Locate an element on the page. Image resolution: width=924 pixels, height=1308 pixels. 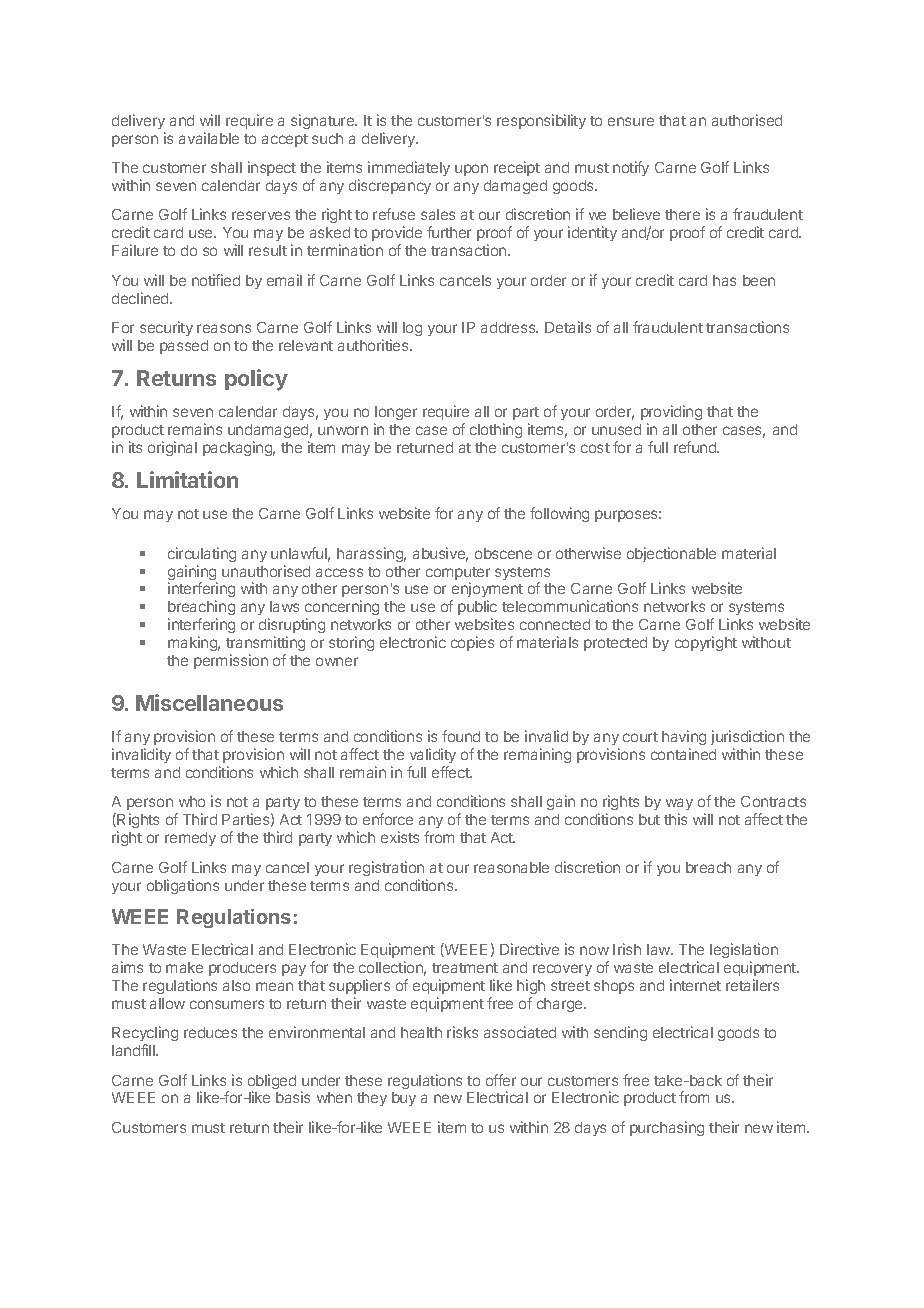
refund is located at coordinates (696, 447).
